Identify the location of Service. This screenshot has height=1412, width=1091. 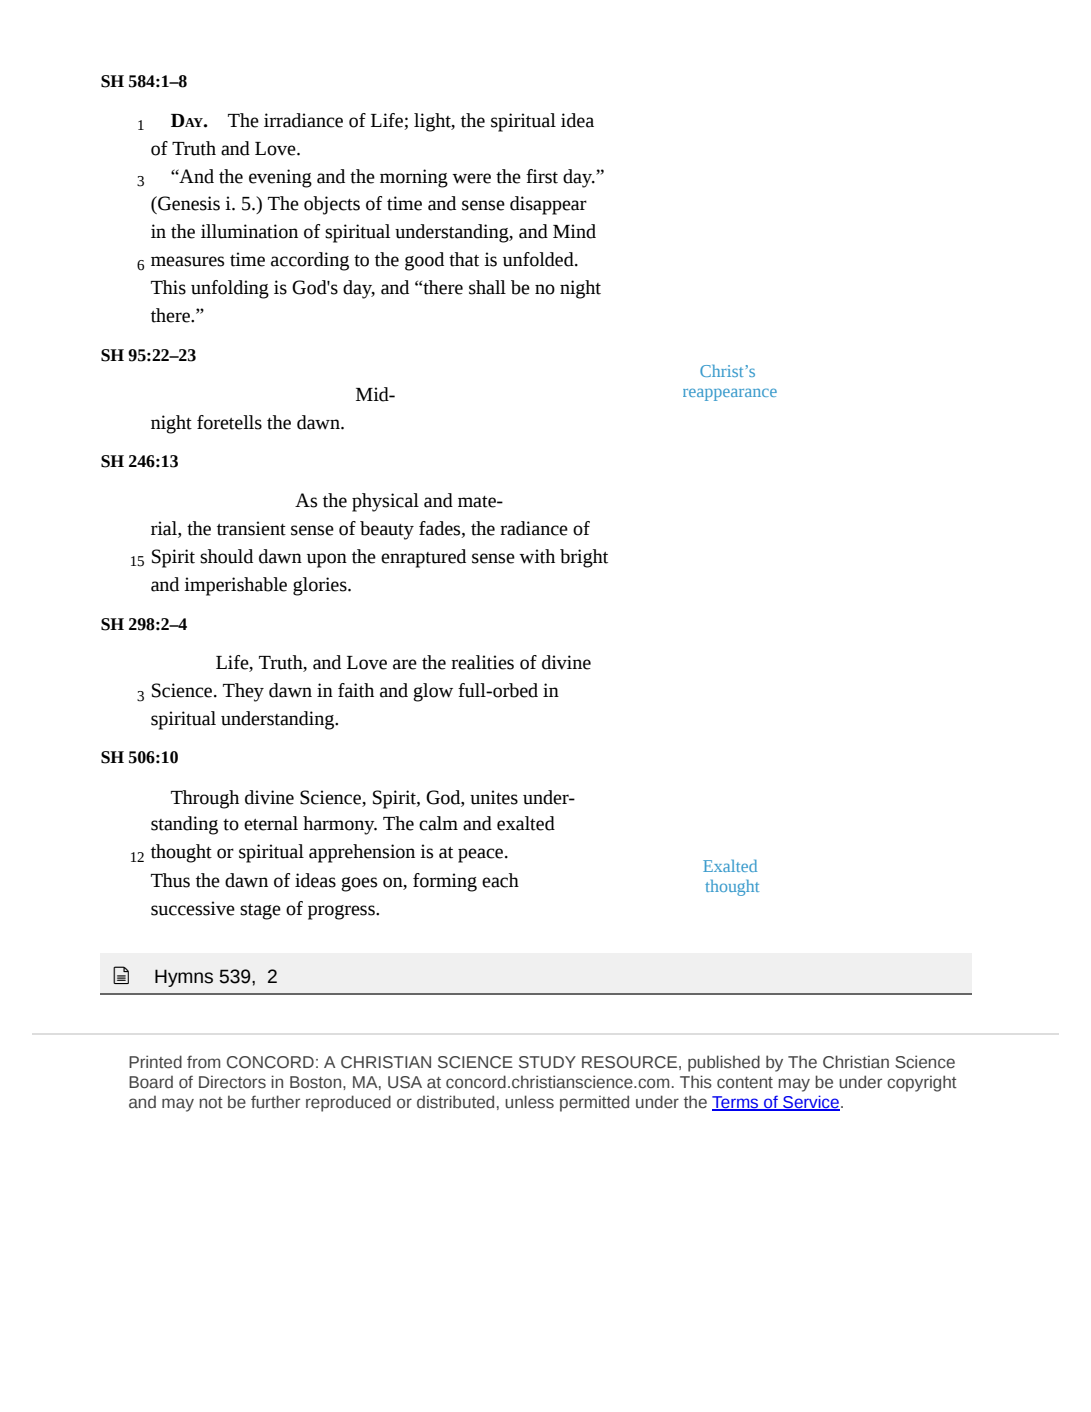
(810, 1103).
